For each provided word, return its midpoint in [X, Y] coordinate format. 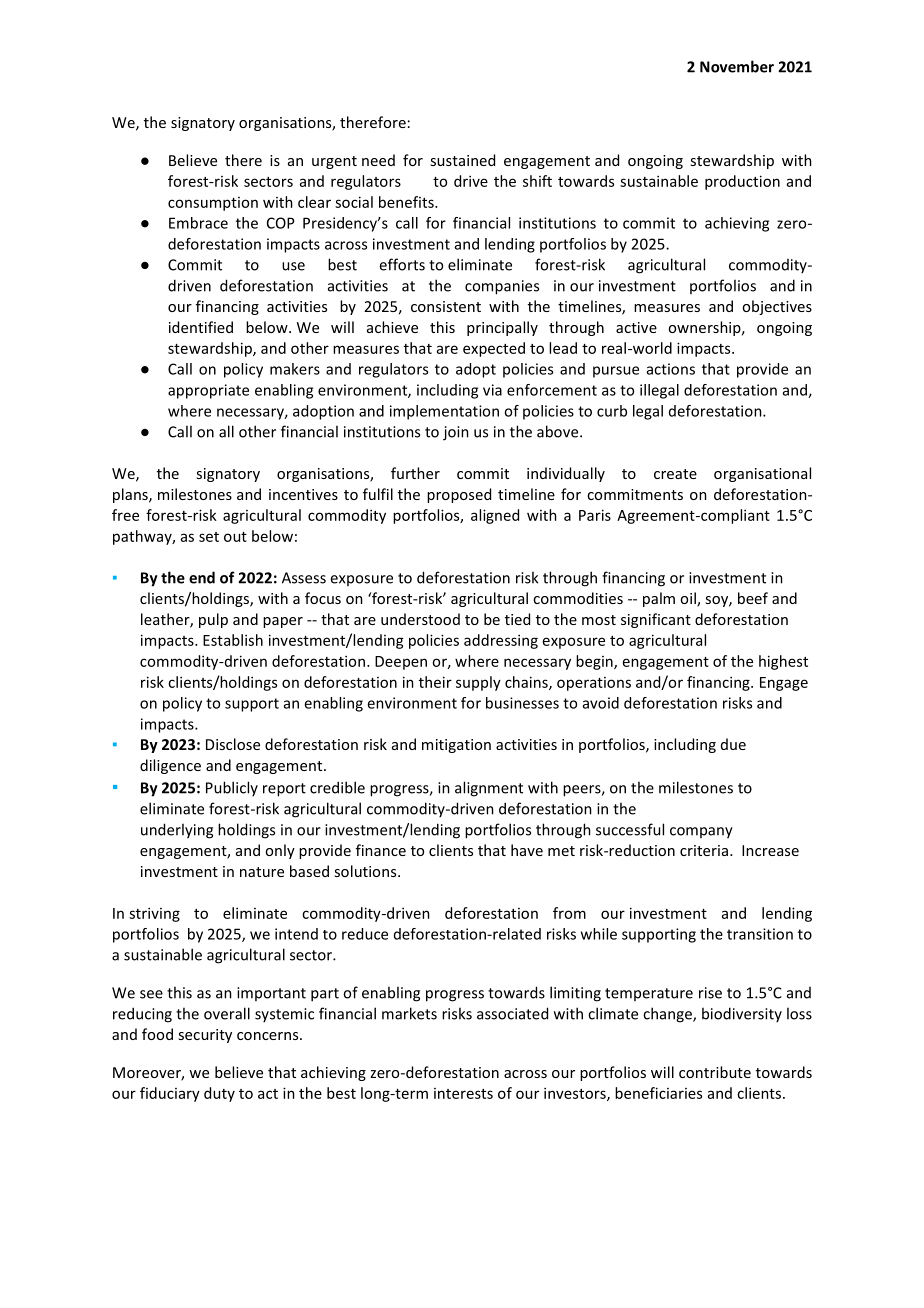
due [733, 744]
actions [671, 369]
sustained [462, 160]
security [205, 1036]
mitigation [456, 746]
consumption [213, 204]
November [737, 66]
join [456, 433]
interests [463, 1093]
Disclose [233, 744]
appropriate [208, 391]
